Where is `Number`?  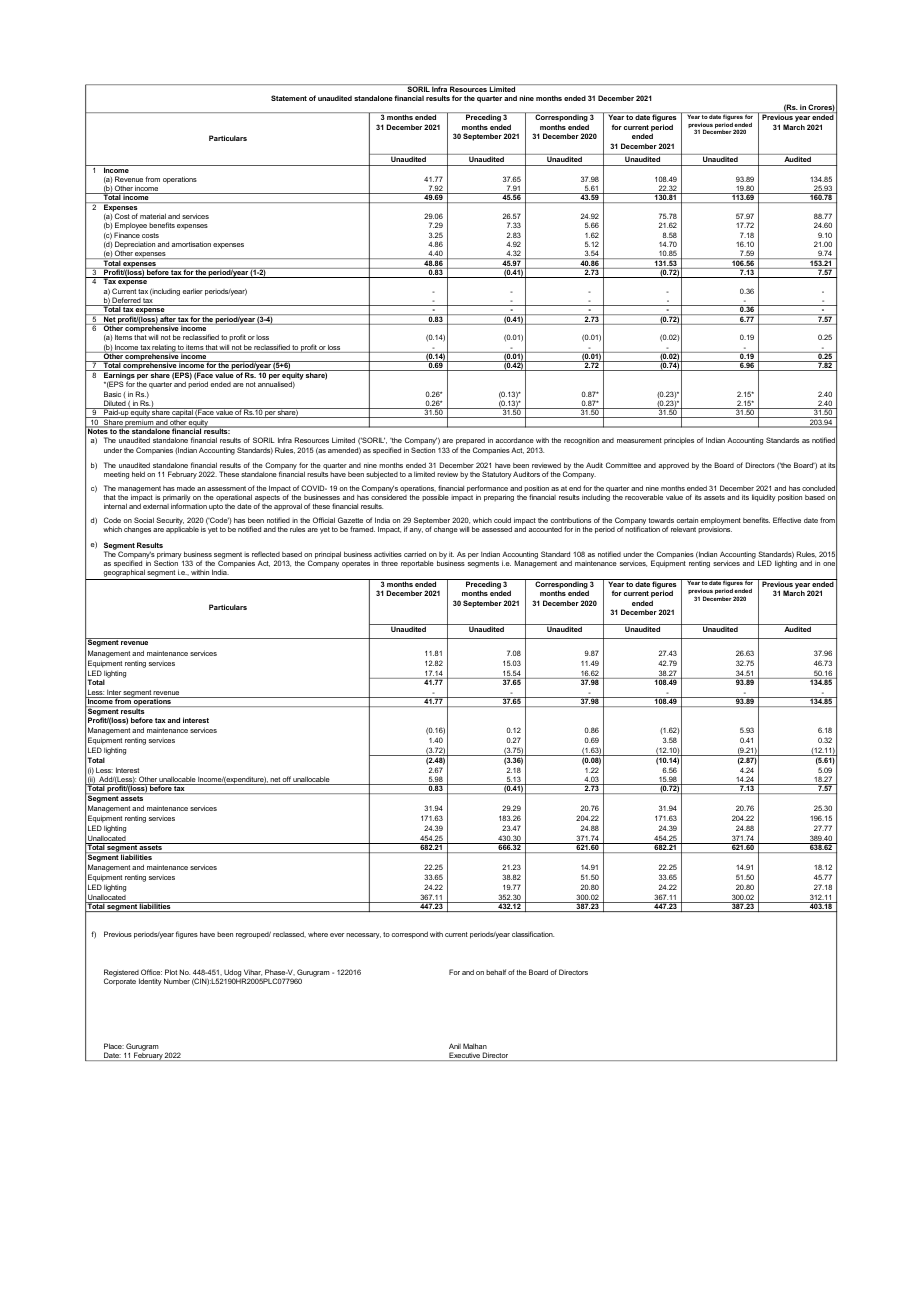 Number is located at coordinates (177, 981).
